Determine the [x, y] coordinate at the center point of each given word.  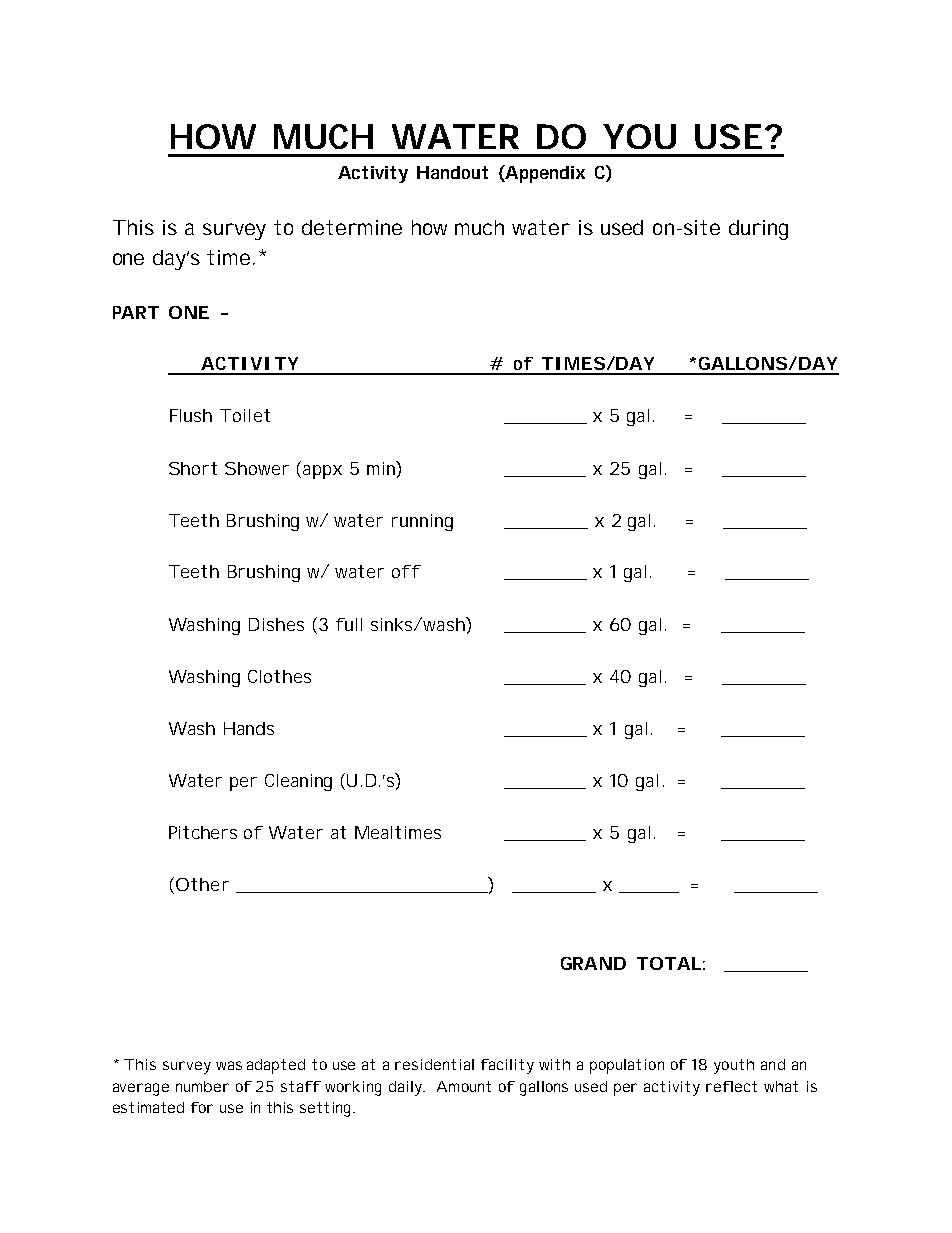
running [422, 522]
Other [202, 884]
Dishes [276, 624]
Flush [191, 415]
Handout [452, 172]
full [349, 624]
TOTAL [669, 963]
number [202, 1086]
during [758, 230]
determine [352, 227]
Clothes [279, 676]
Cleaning [298, 782]
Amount [464, 1086]
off [406, 571]
